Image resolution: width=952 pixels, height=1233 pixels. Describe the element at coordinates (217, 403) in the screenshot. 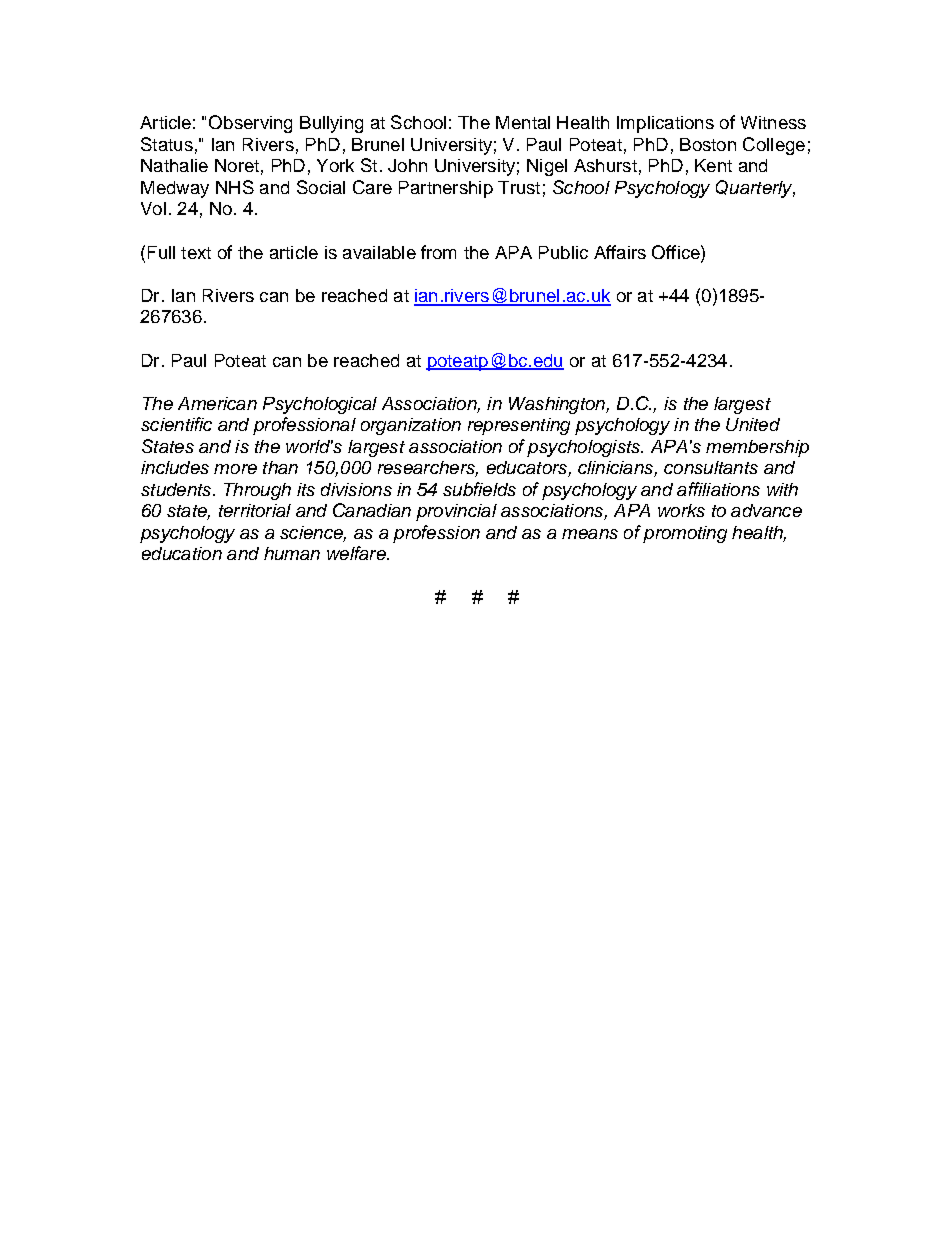

I see `American` at that location.
